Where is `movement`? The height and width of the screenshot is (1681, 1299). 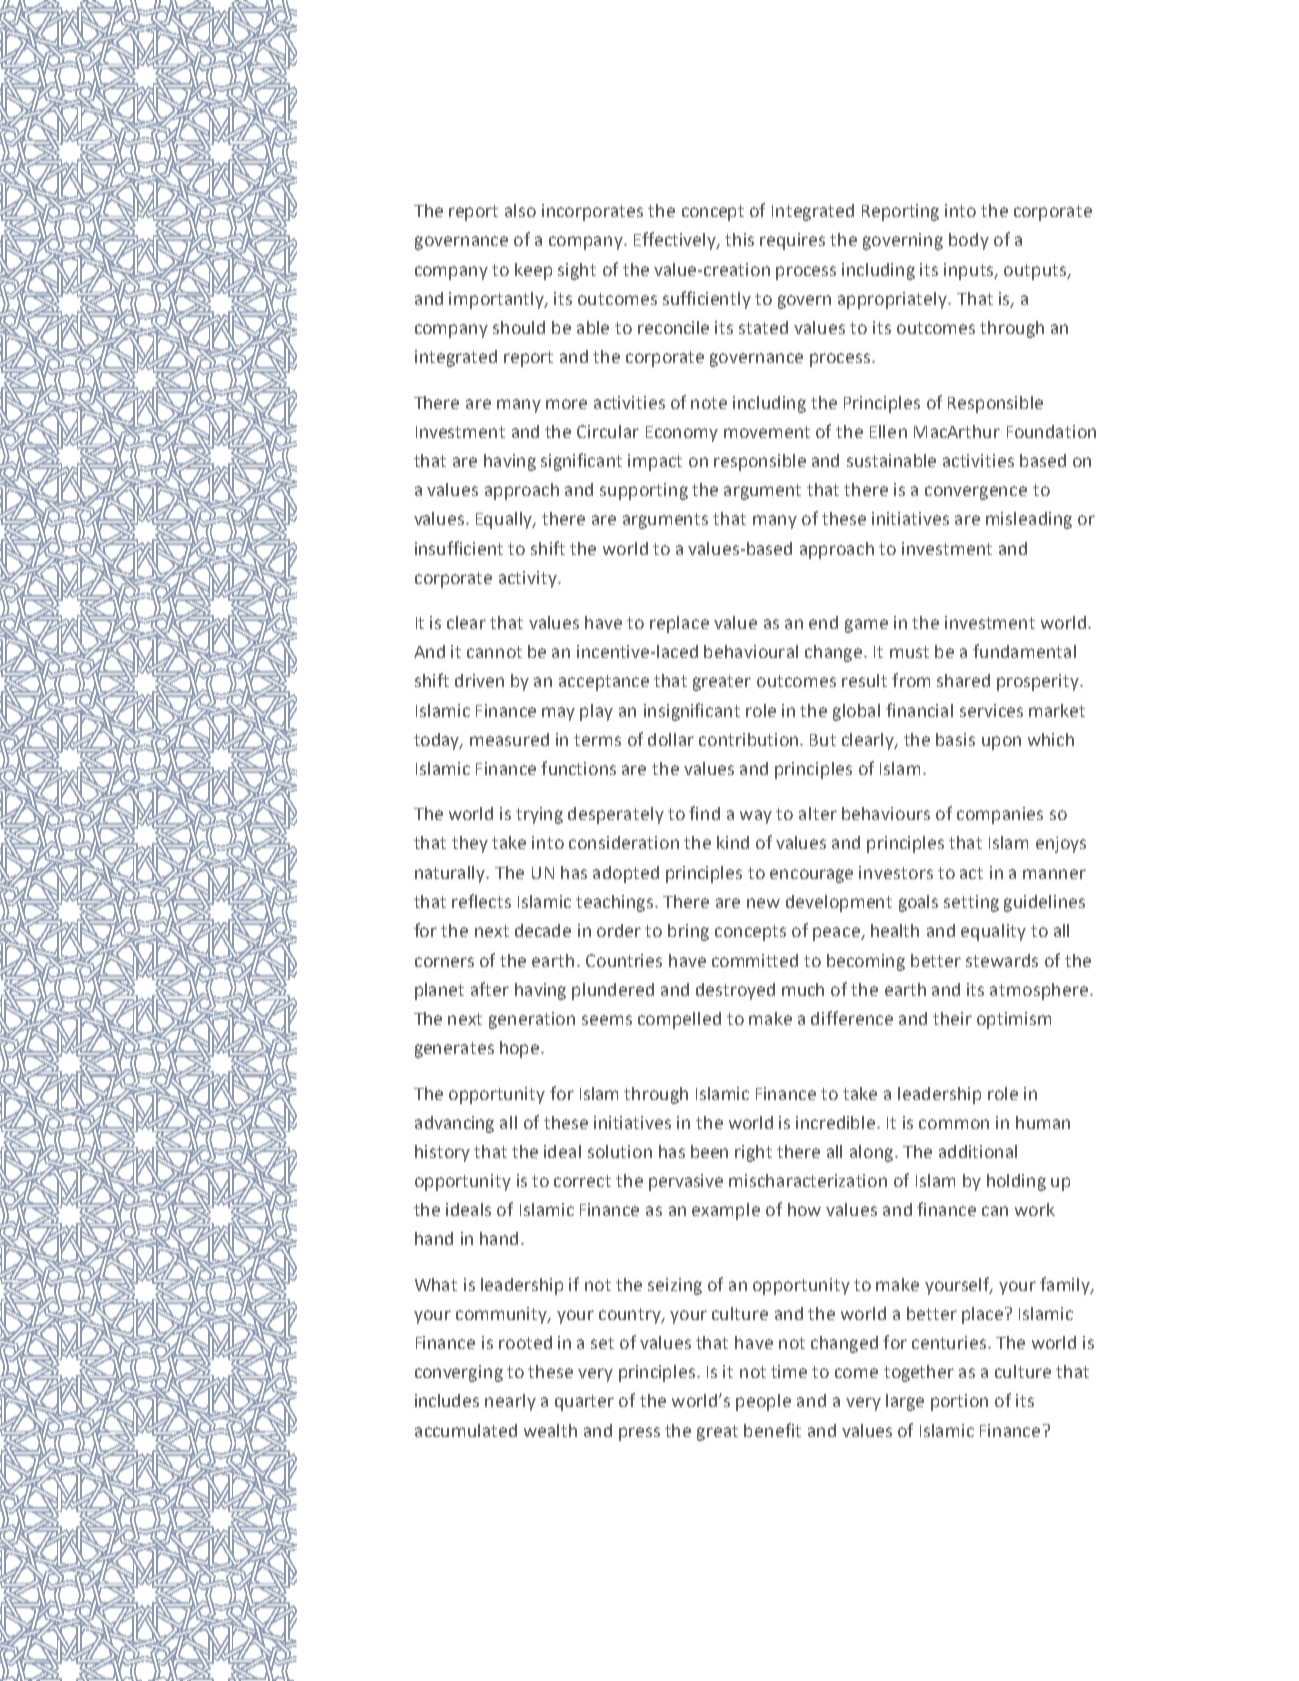 movement is located at coordinates (767, 432).
